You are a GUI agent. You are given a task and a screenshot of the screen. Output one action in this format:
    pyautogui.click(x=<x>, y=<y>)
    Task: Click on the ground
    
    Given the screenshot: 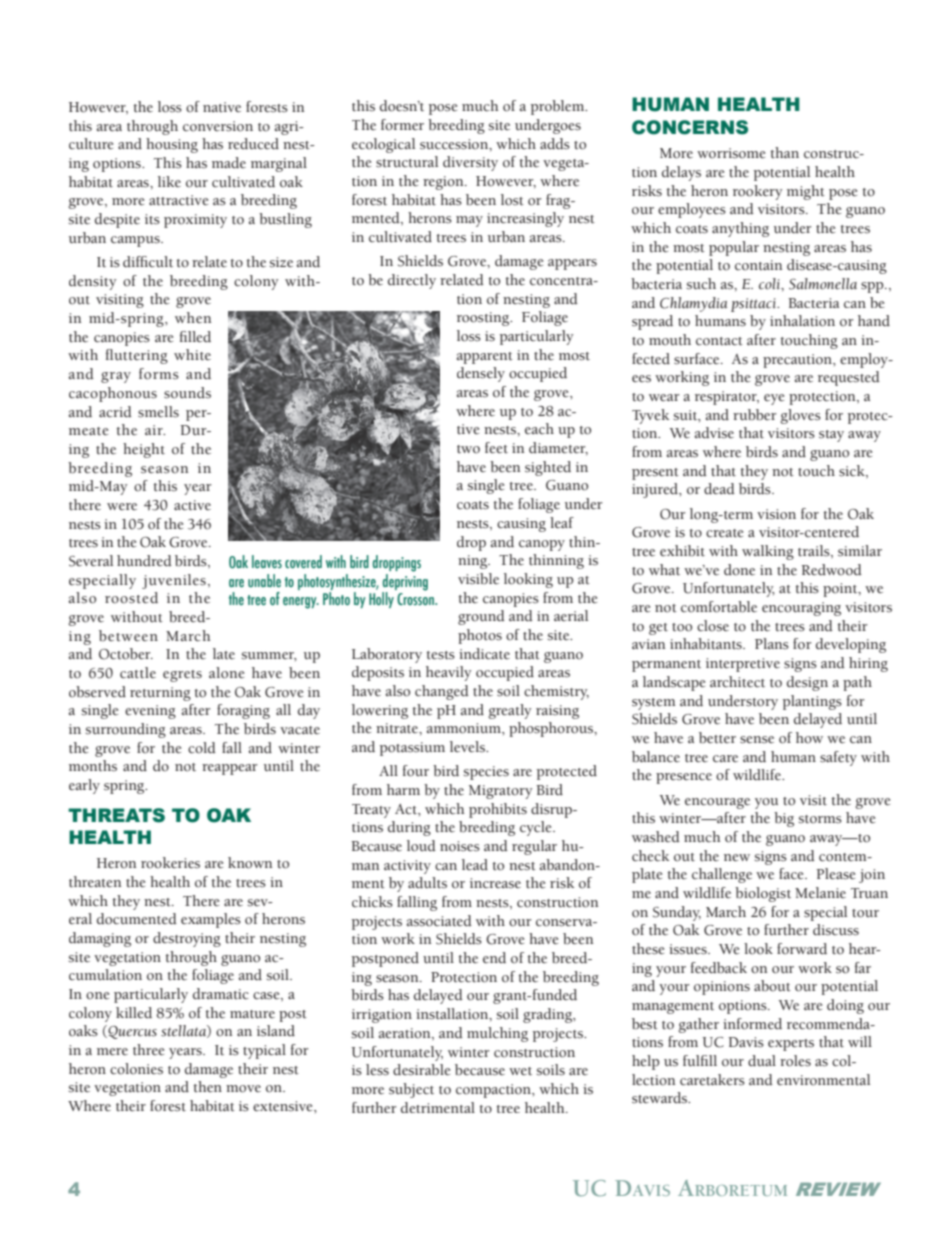 What is the action you would take?
    pyautogui.click(x=481, y=617)
